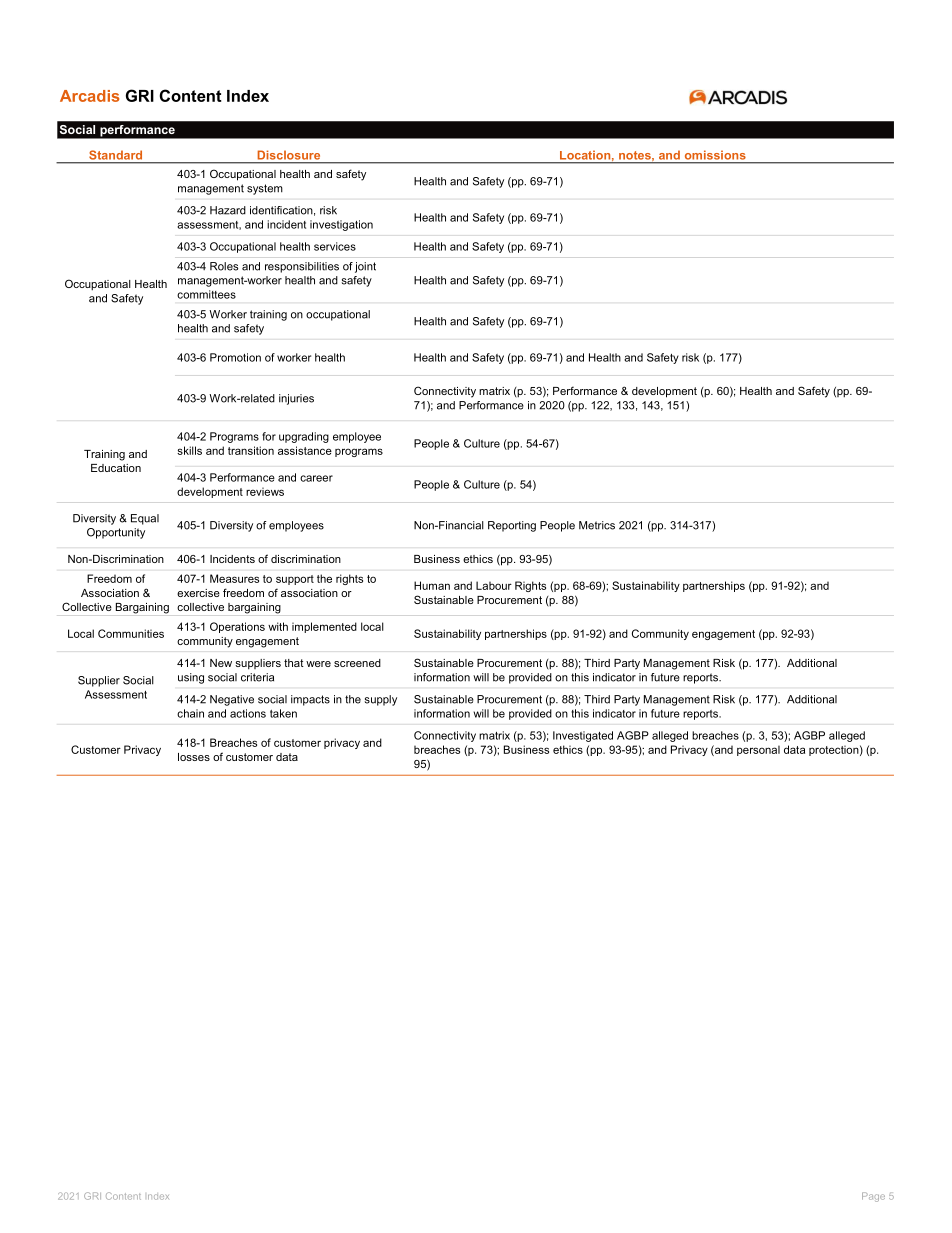 Image resolution: width=952 pixels, height=1233 pixels. Describe the element at coordinates (512, 526) in the screenshot. I see `Reporting` at that location.
